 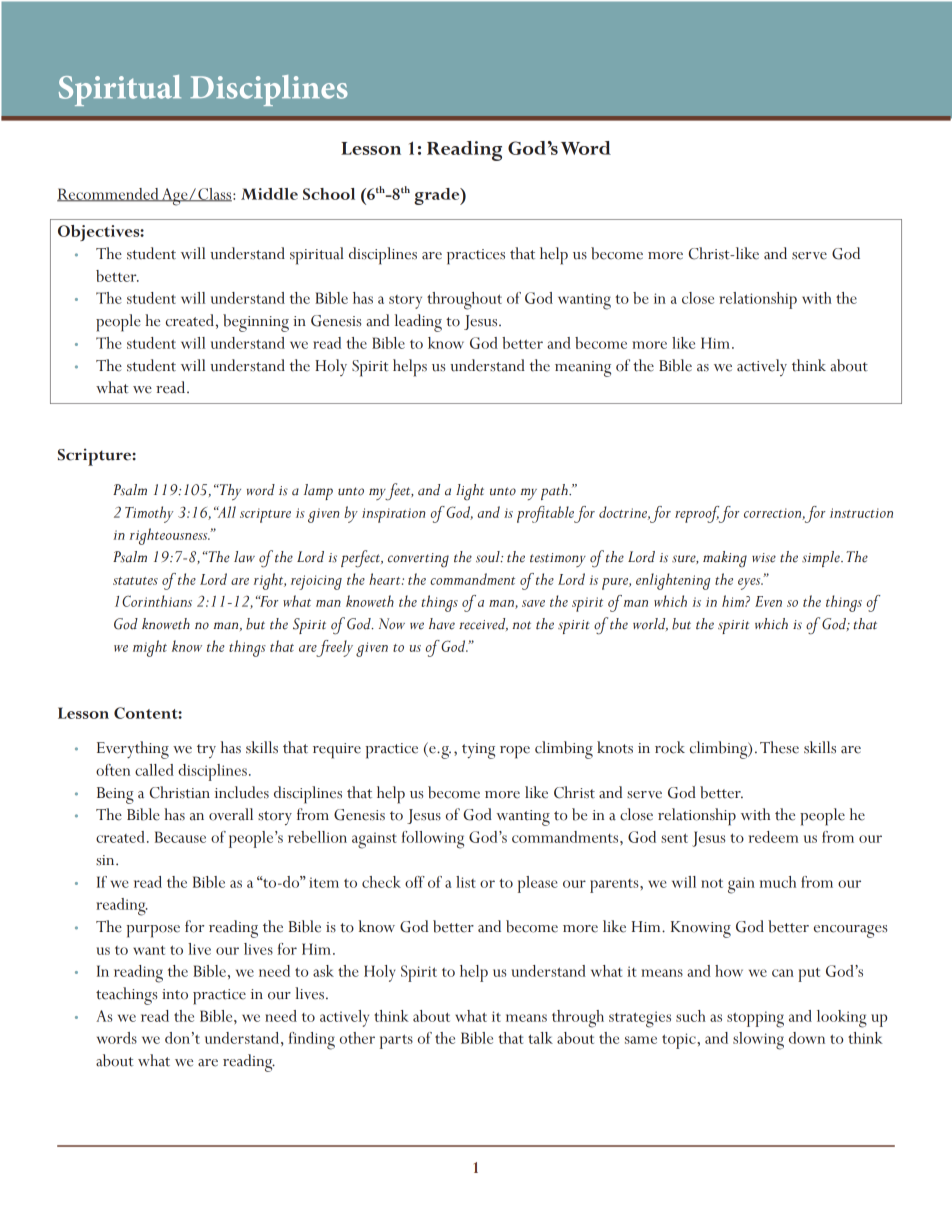 I want to click on Even, so click(x=768, y=601).
